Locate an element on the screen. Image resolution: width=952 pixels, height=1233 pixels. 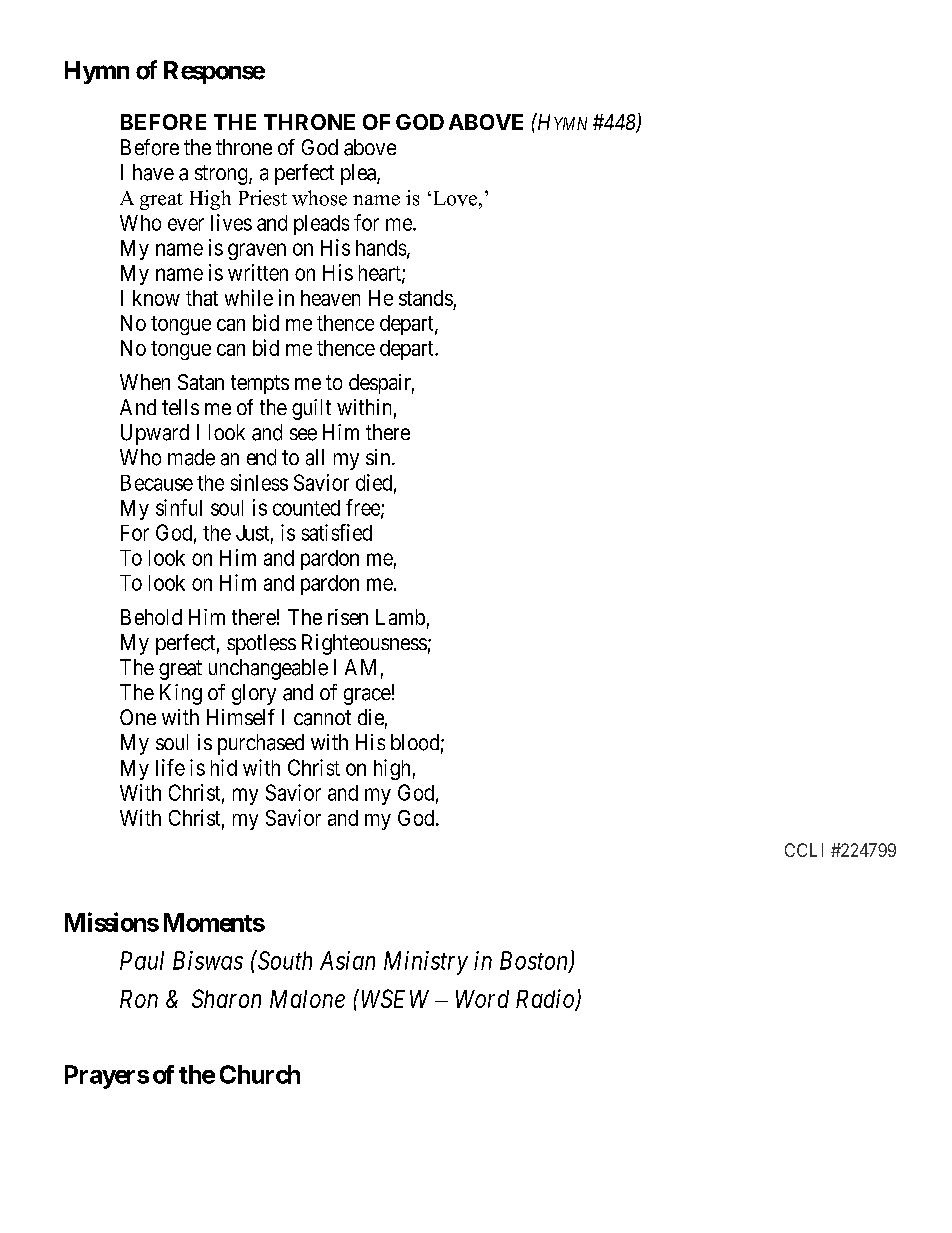
Love is located at coordinates (455, 198).
